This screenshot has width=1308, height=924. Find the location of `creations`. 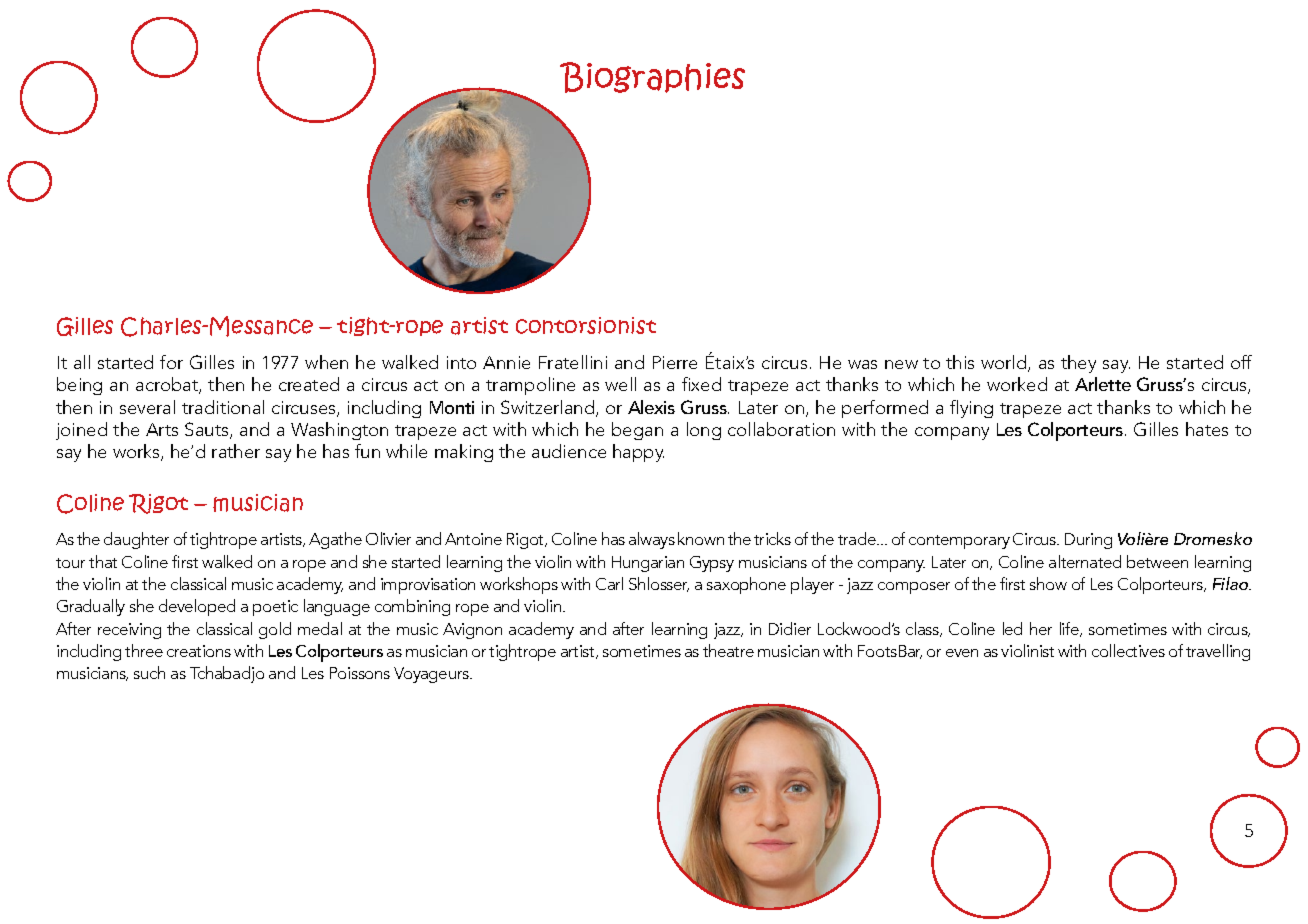

creations is located at coordinates (199, 651).
